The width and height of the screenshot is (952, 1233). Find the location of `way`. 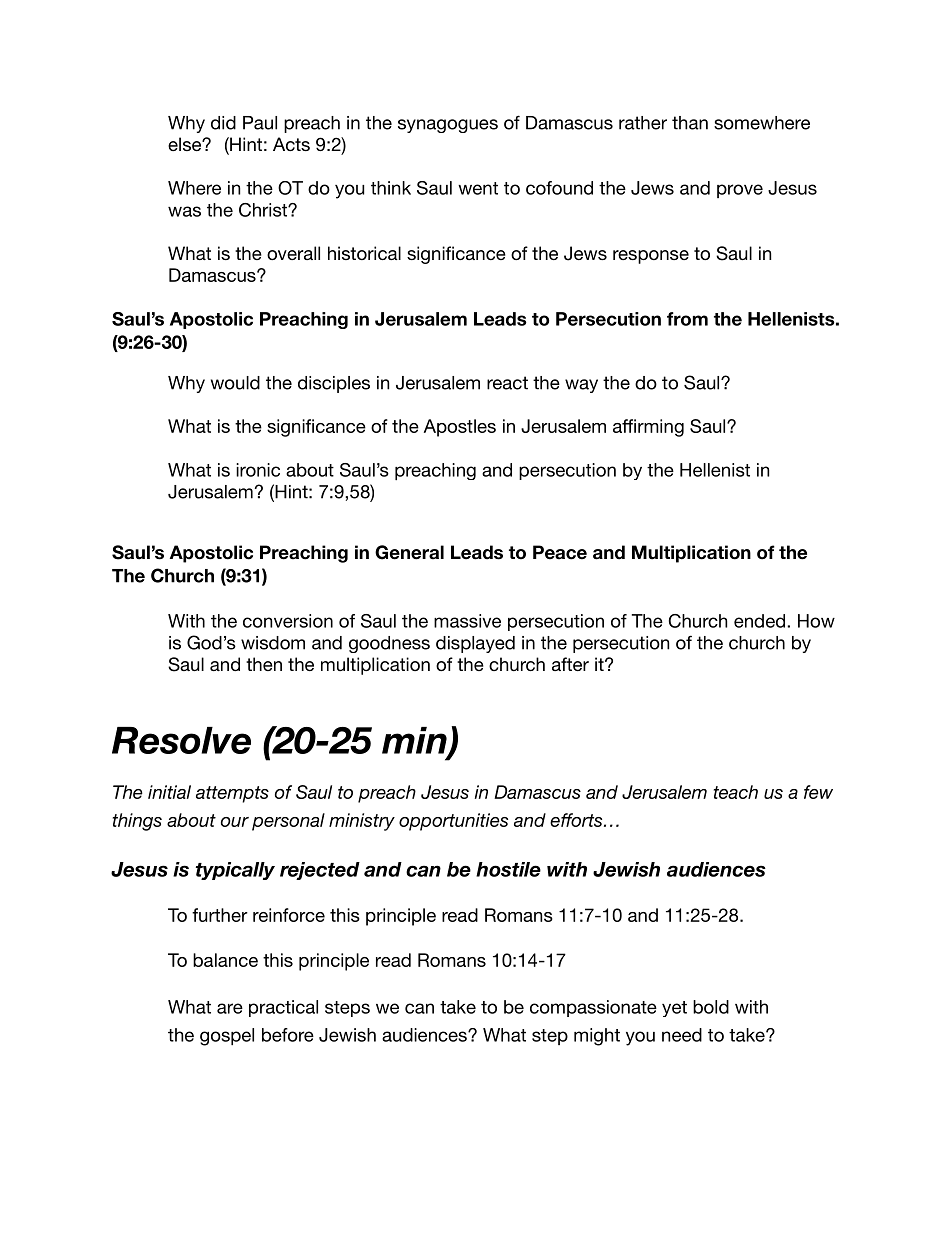

way is located at coordinates (581, 386).
